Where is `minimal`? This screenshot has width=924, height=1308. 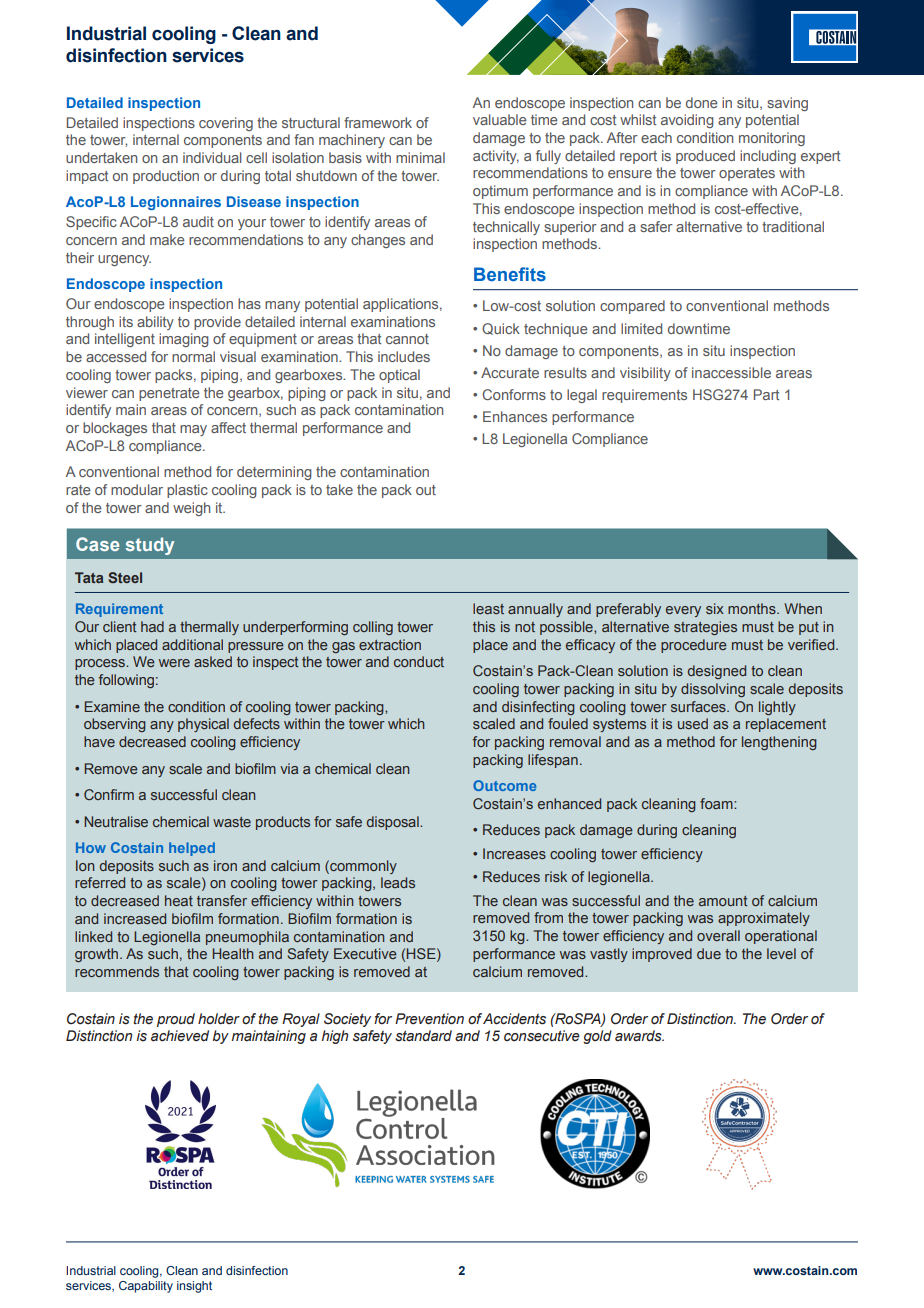 minimal is located at coordinates (420, 157).
